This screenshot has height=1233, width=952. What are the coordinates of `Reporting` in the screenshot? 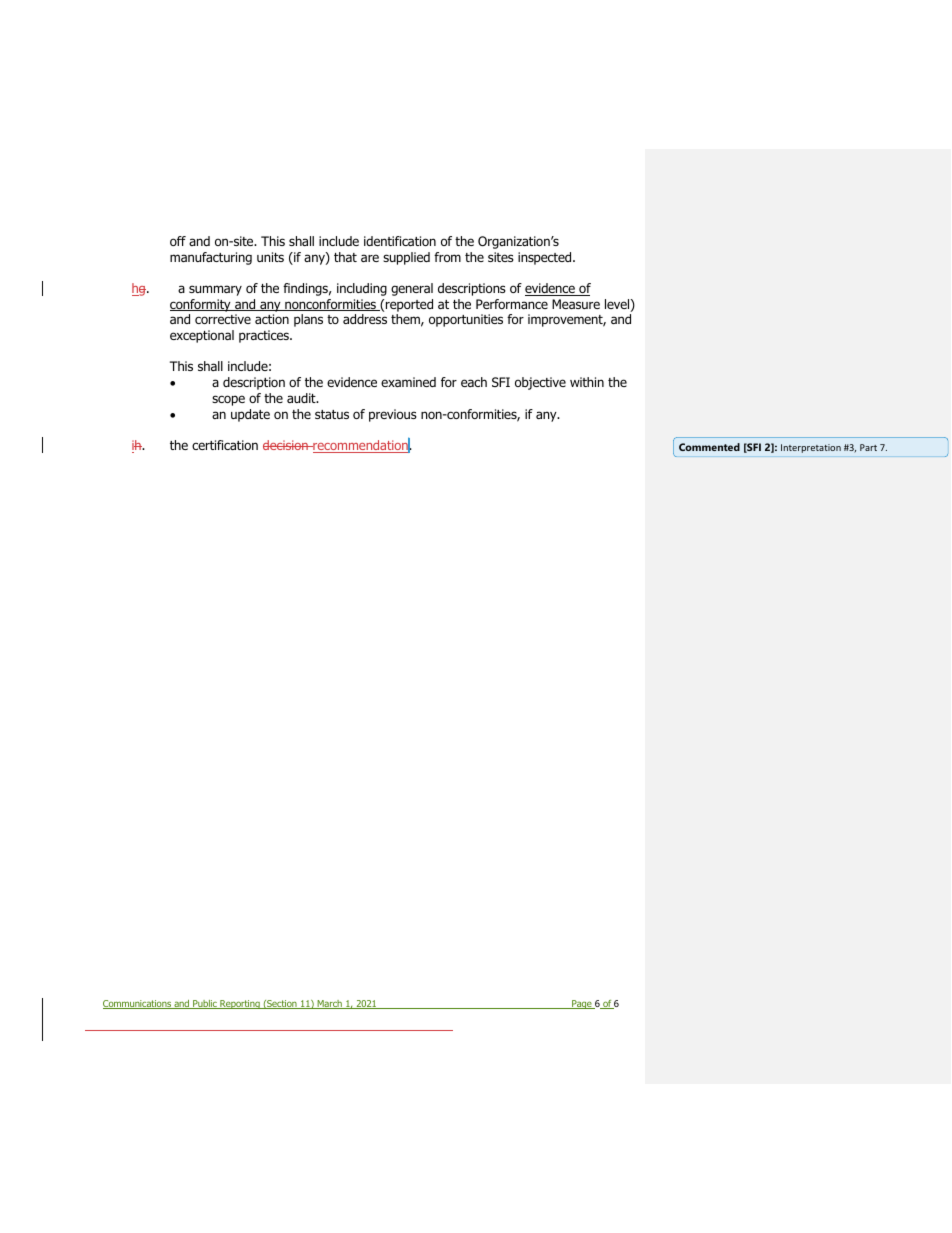 It's located at (240, 1004).
